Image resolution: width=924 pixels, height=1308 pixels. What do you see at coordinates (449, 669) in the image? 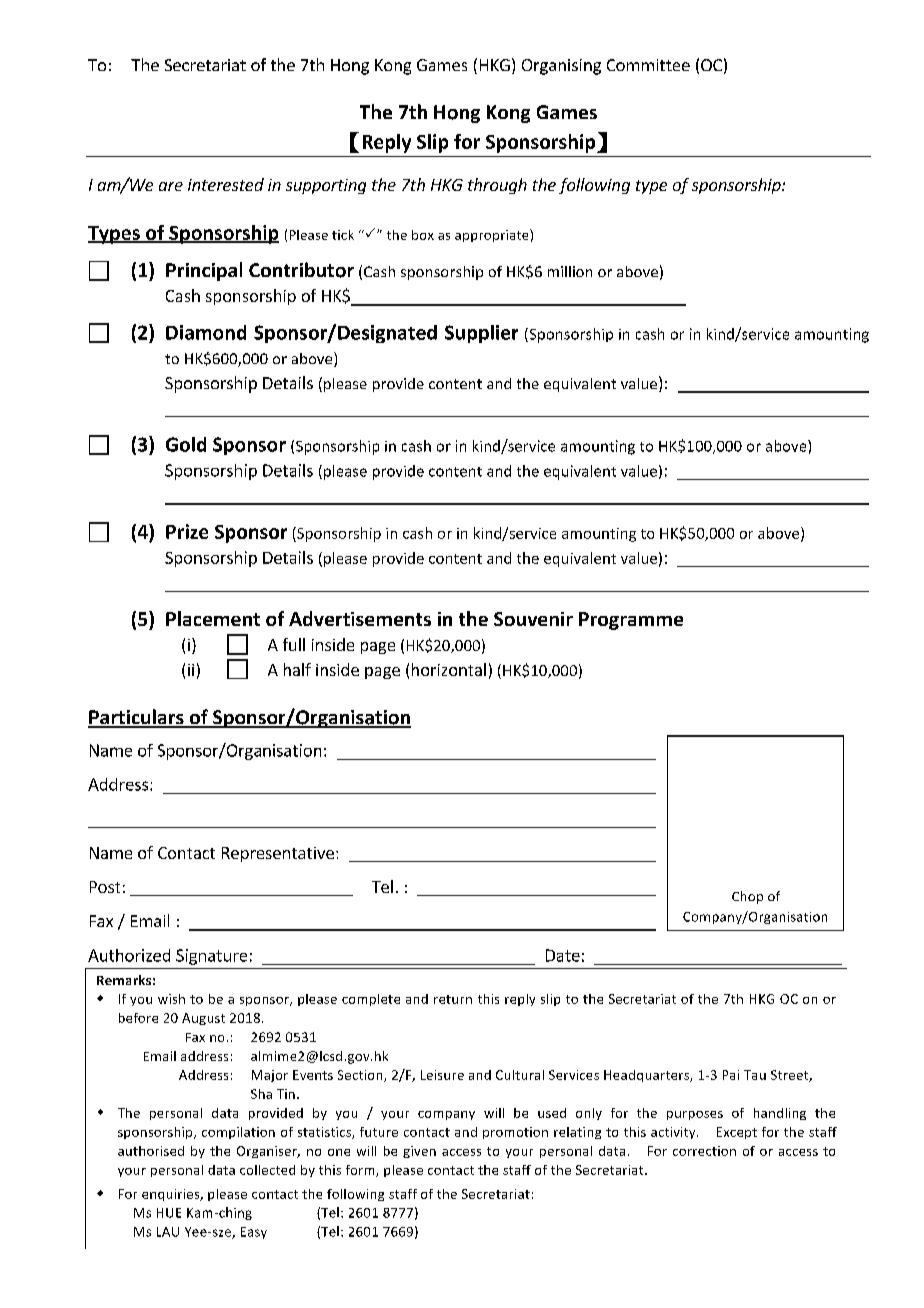
I see `horizontal` at bounding box center [449, 669].
